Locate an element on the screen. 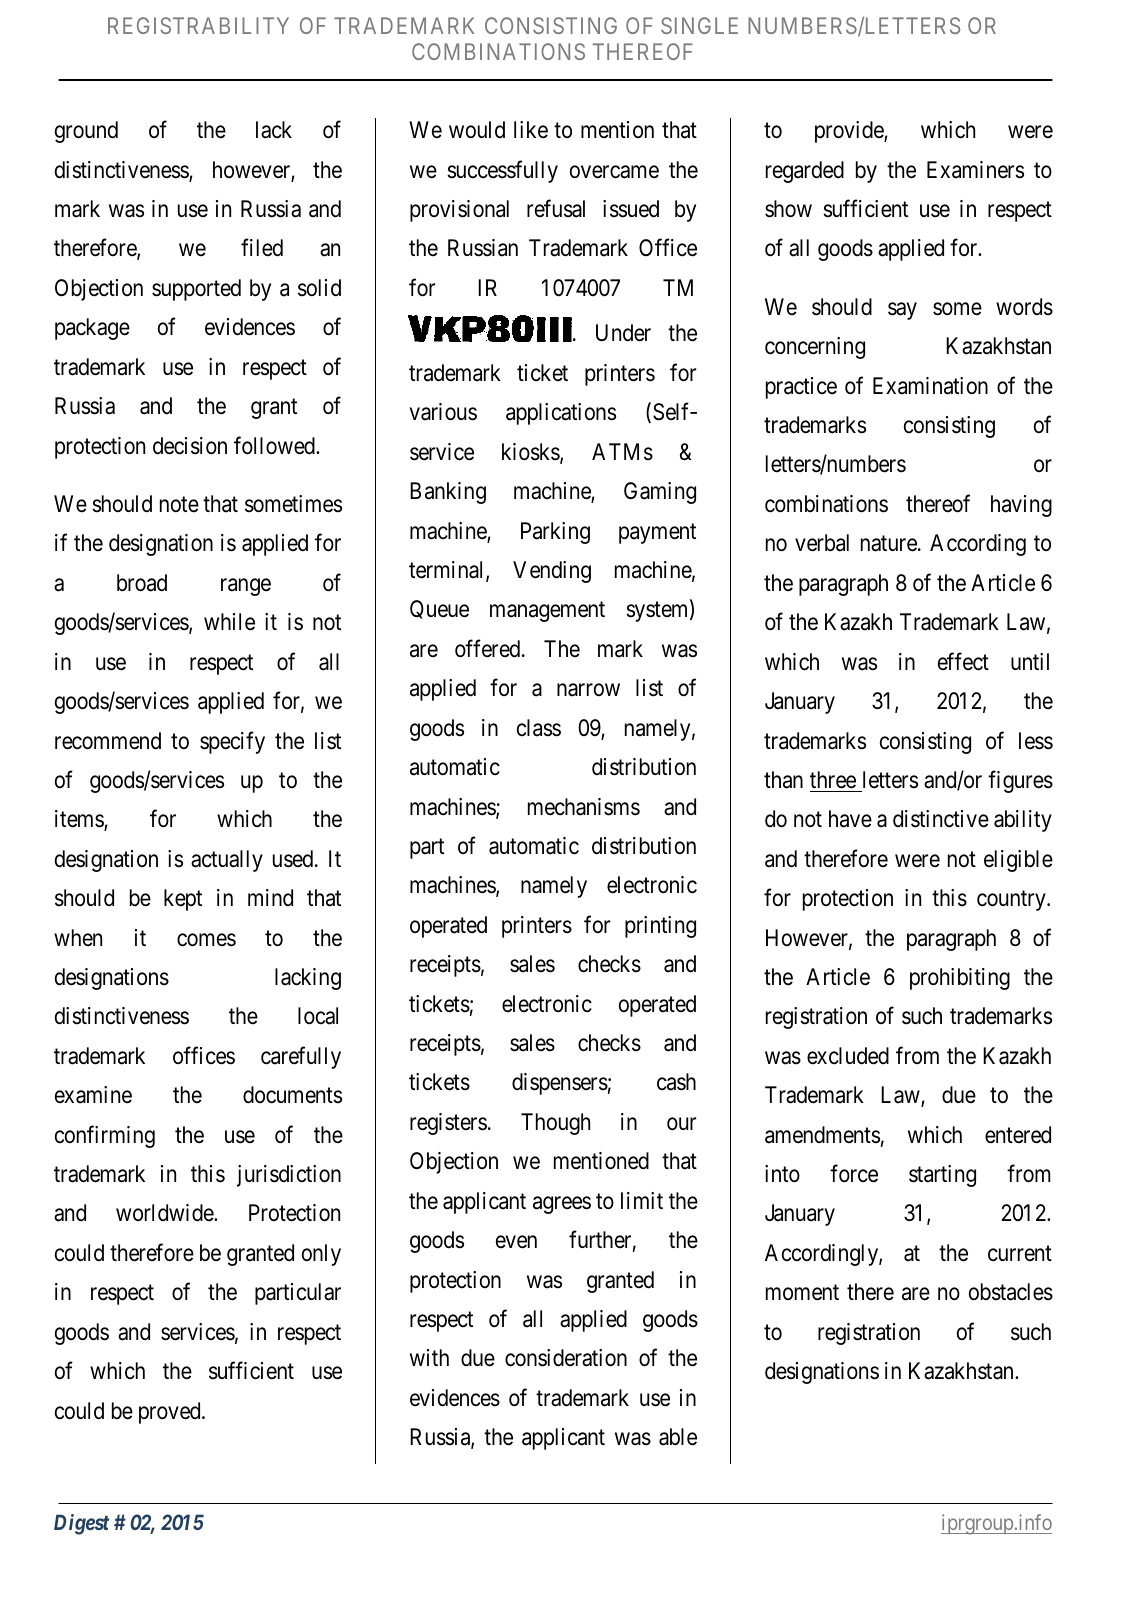  nature is located at coordinates (889, 544).
